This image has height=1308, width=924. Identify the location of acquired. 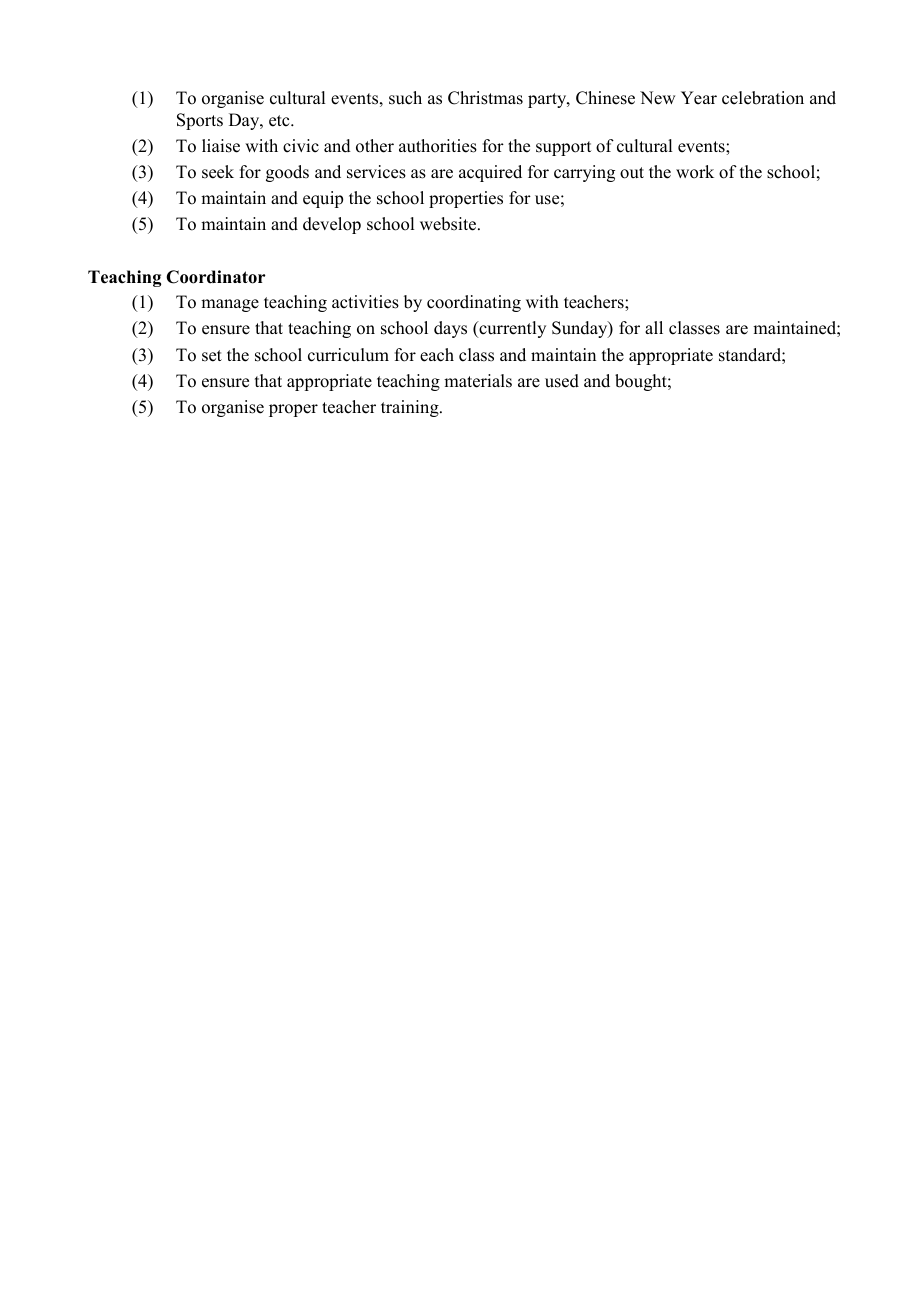
(490, 173).
